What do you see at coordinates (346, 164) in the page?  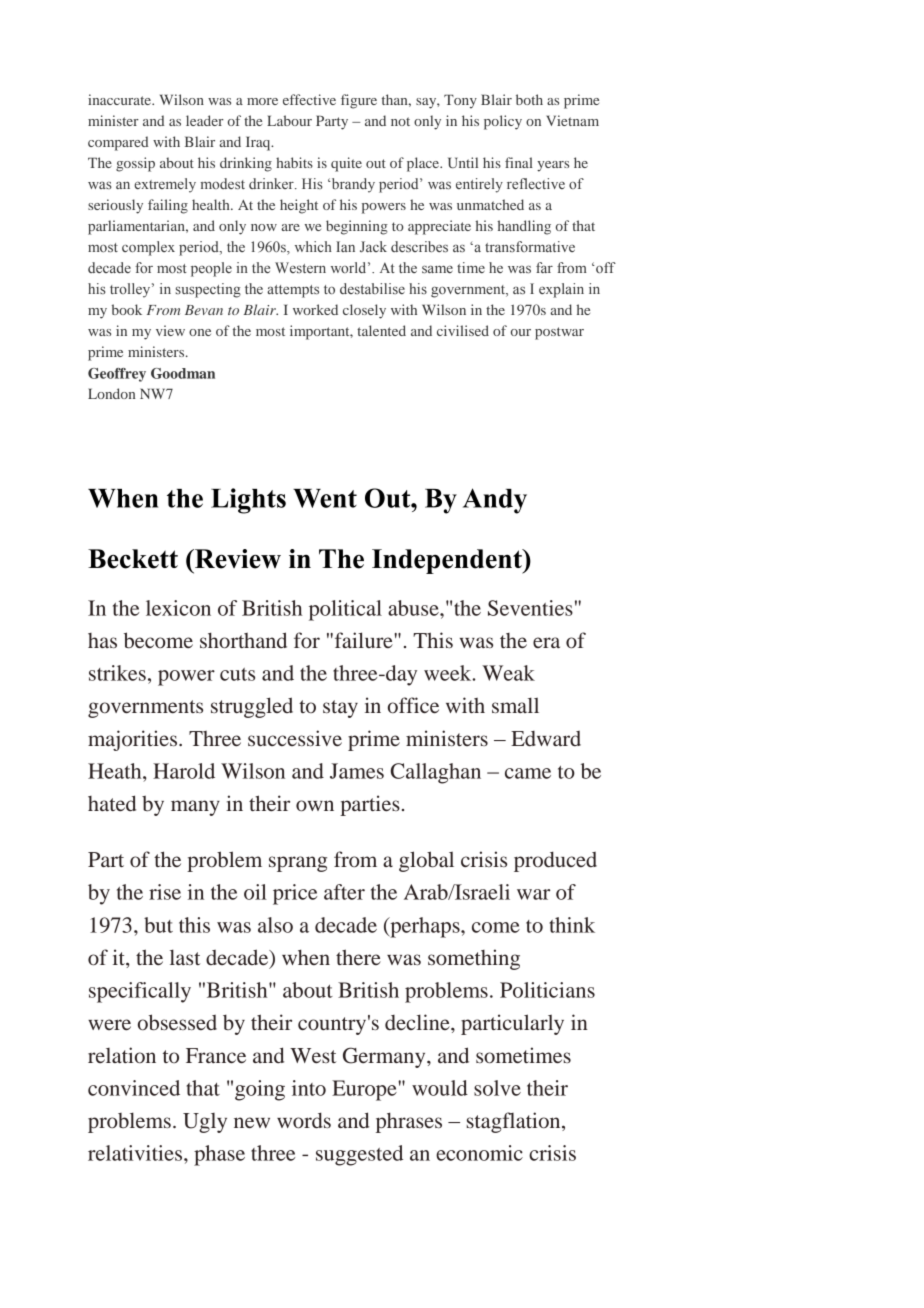 I see `quite` at bounding box center [346, 164].
